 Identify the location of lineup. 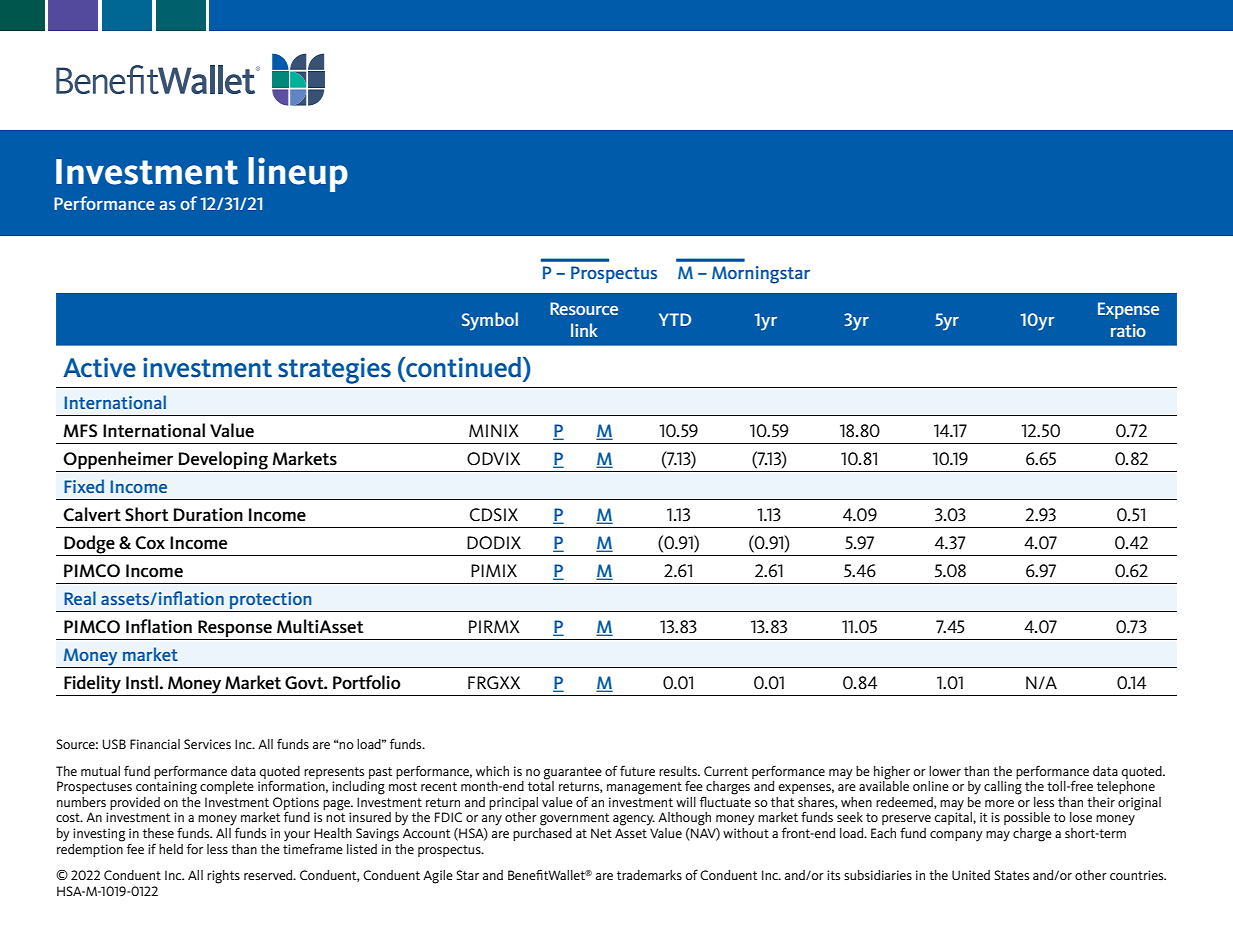
(298, 174).
